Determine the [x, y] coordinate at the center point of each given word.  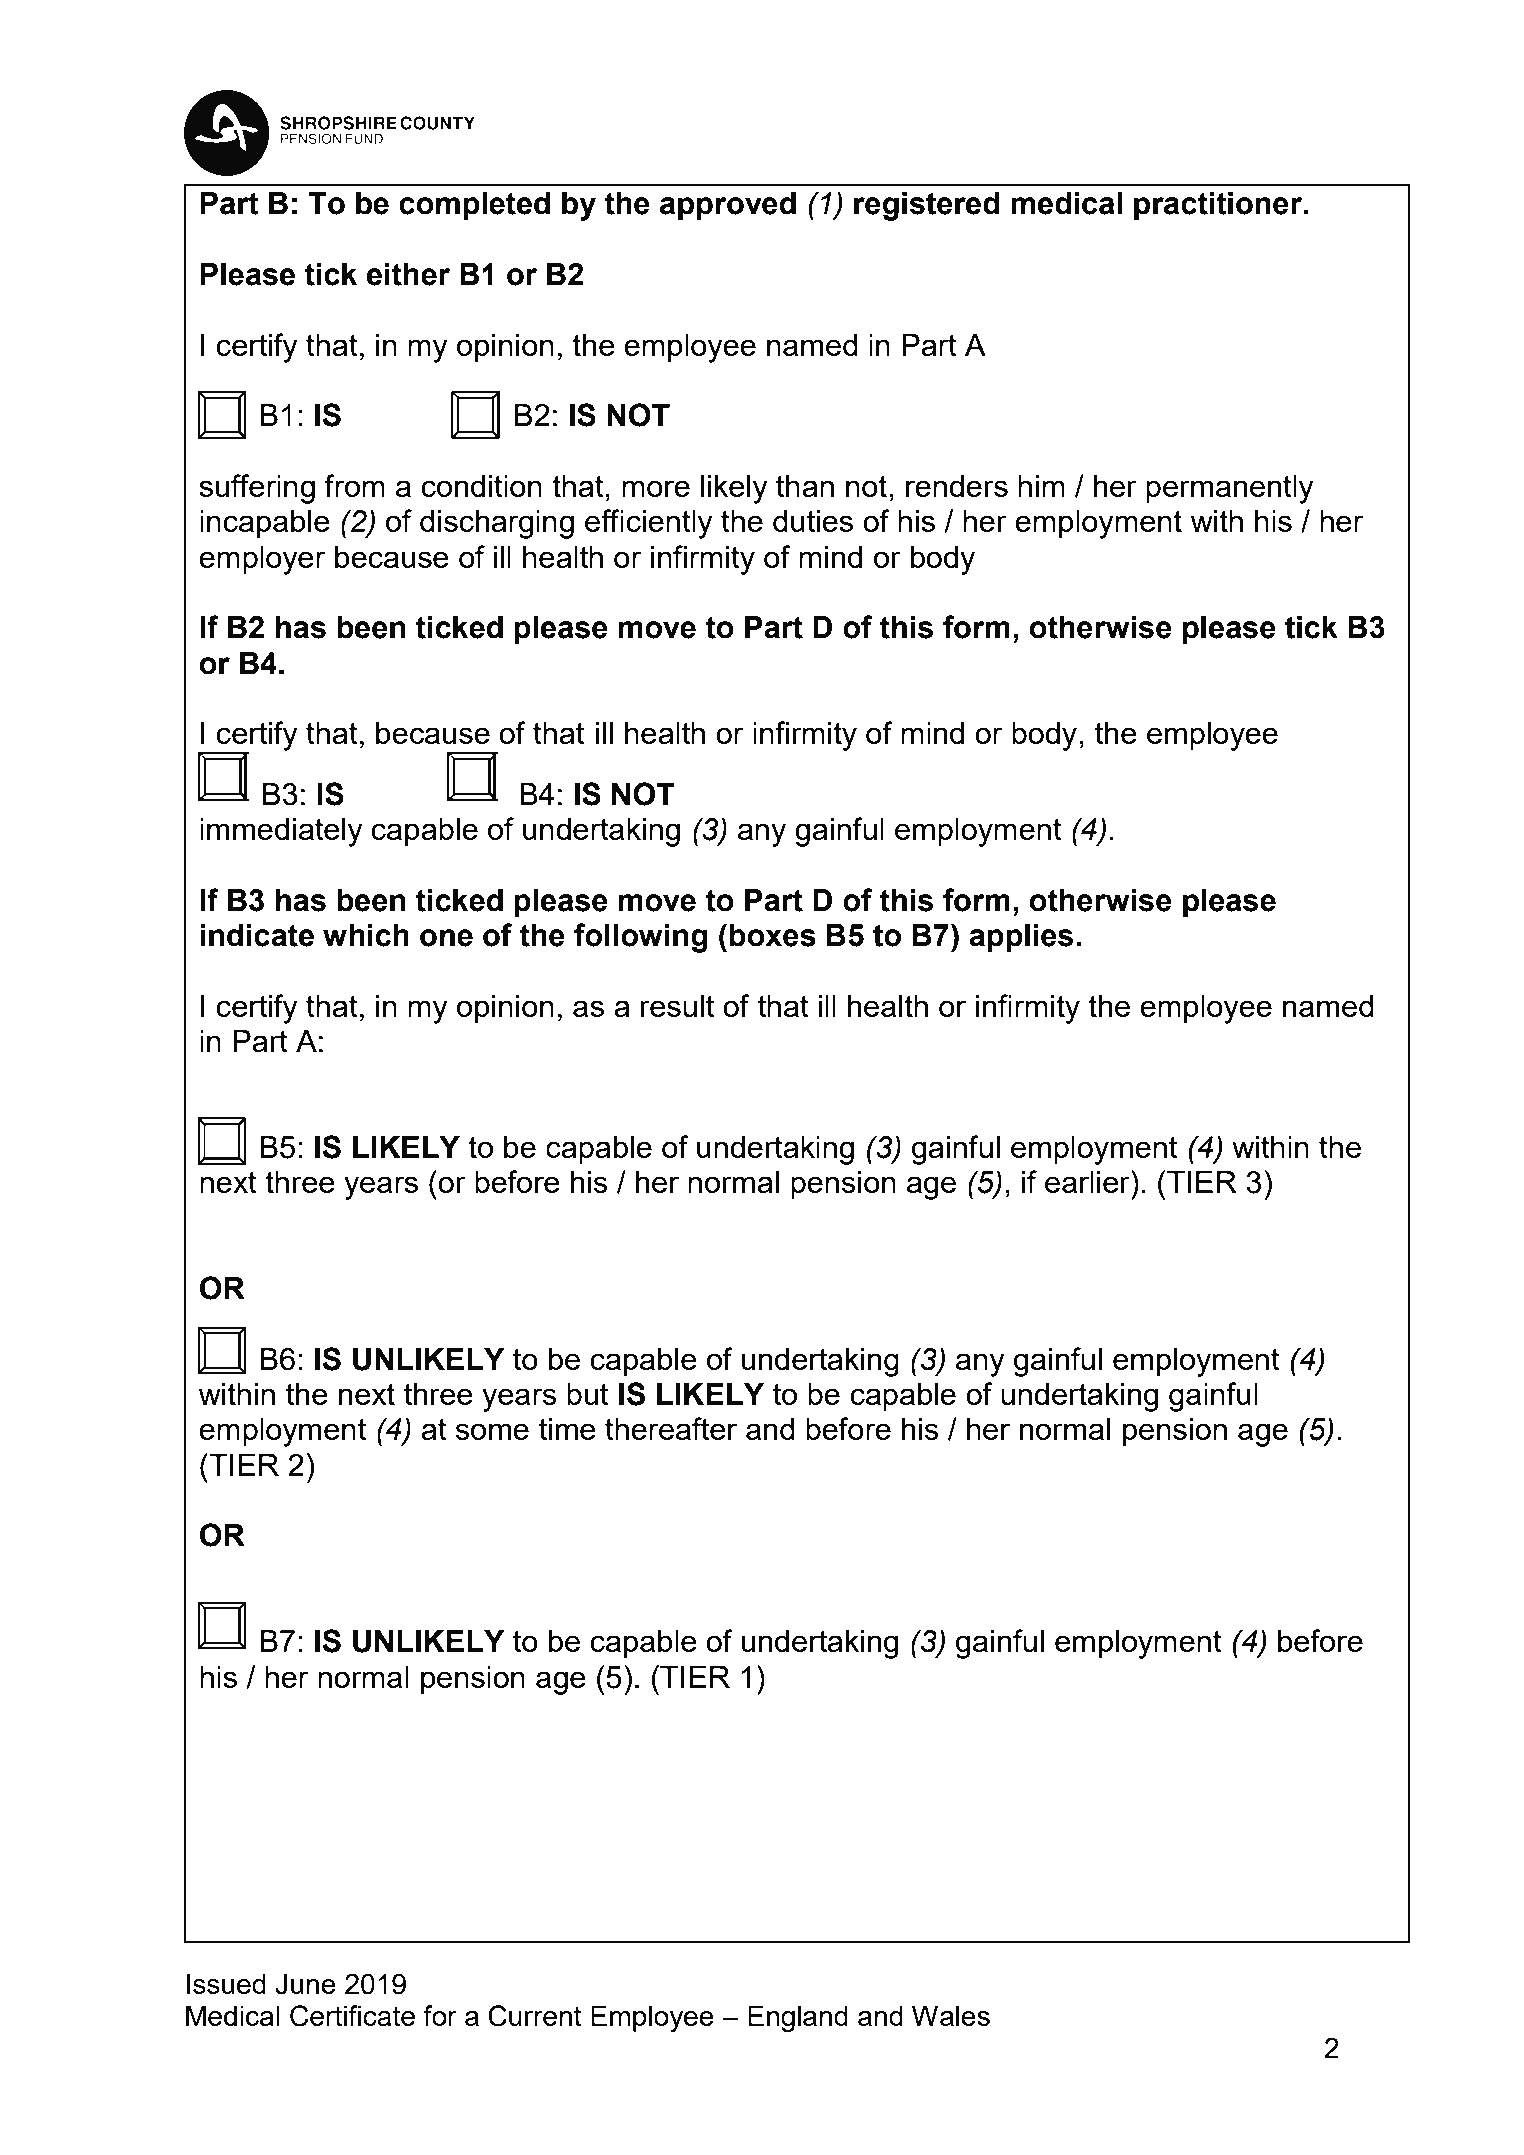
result [677, 1006]
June [305, 1984]
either [408, 274]
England [798, 2018]
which [366, 935]
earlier [1088, 1181]
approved [728, 206]
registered [927, 206]
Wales [951, 2015]
